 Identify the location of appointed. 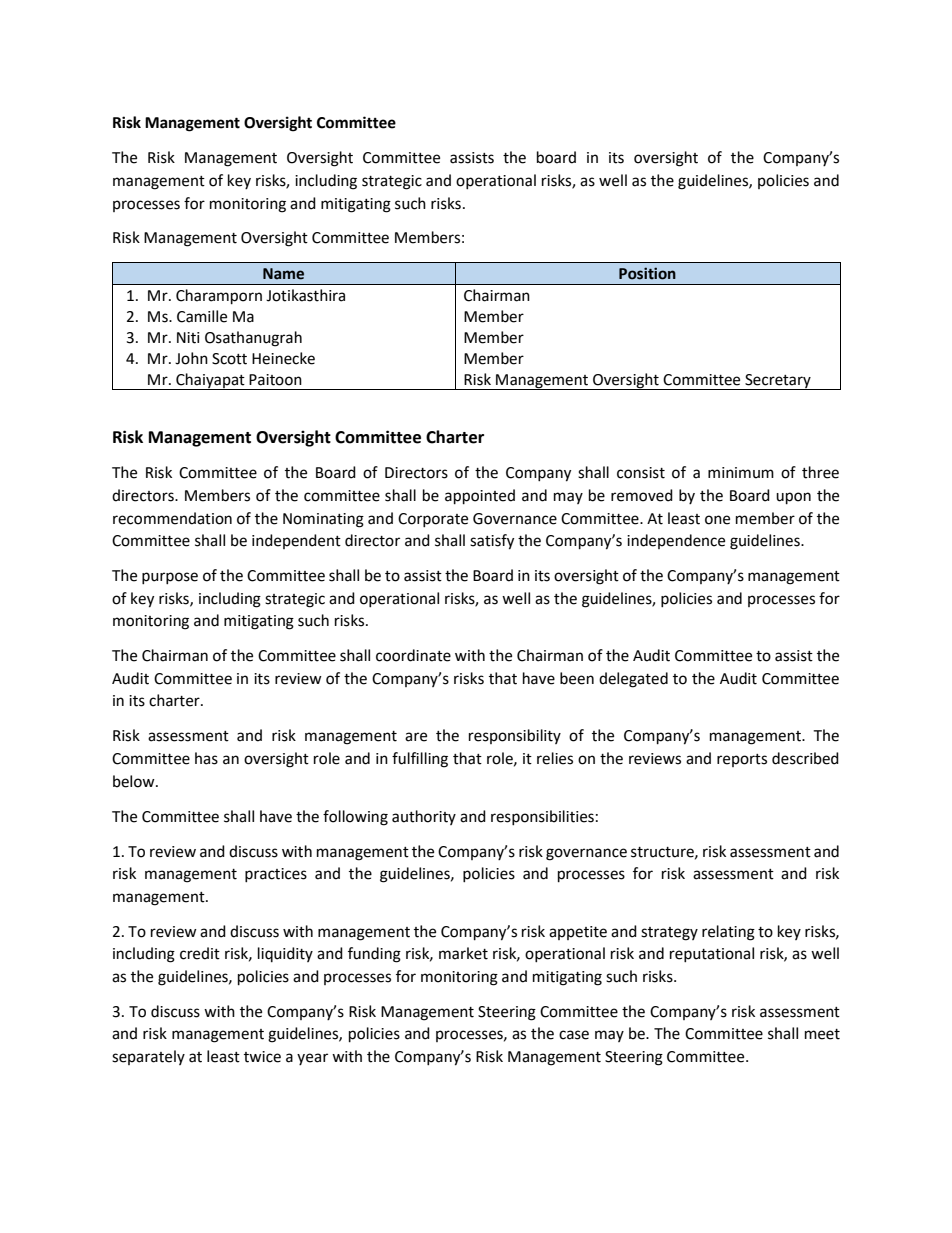
(480, 497).
